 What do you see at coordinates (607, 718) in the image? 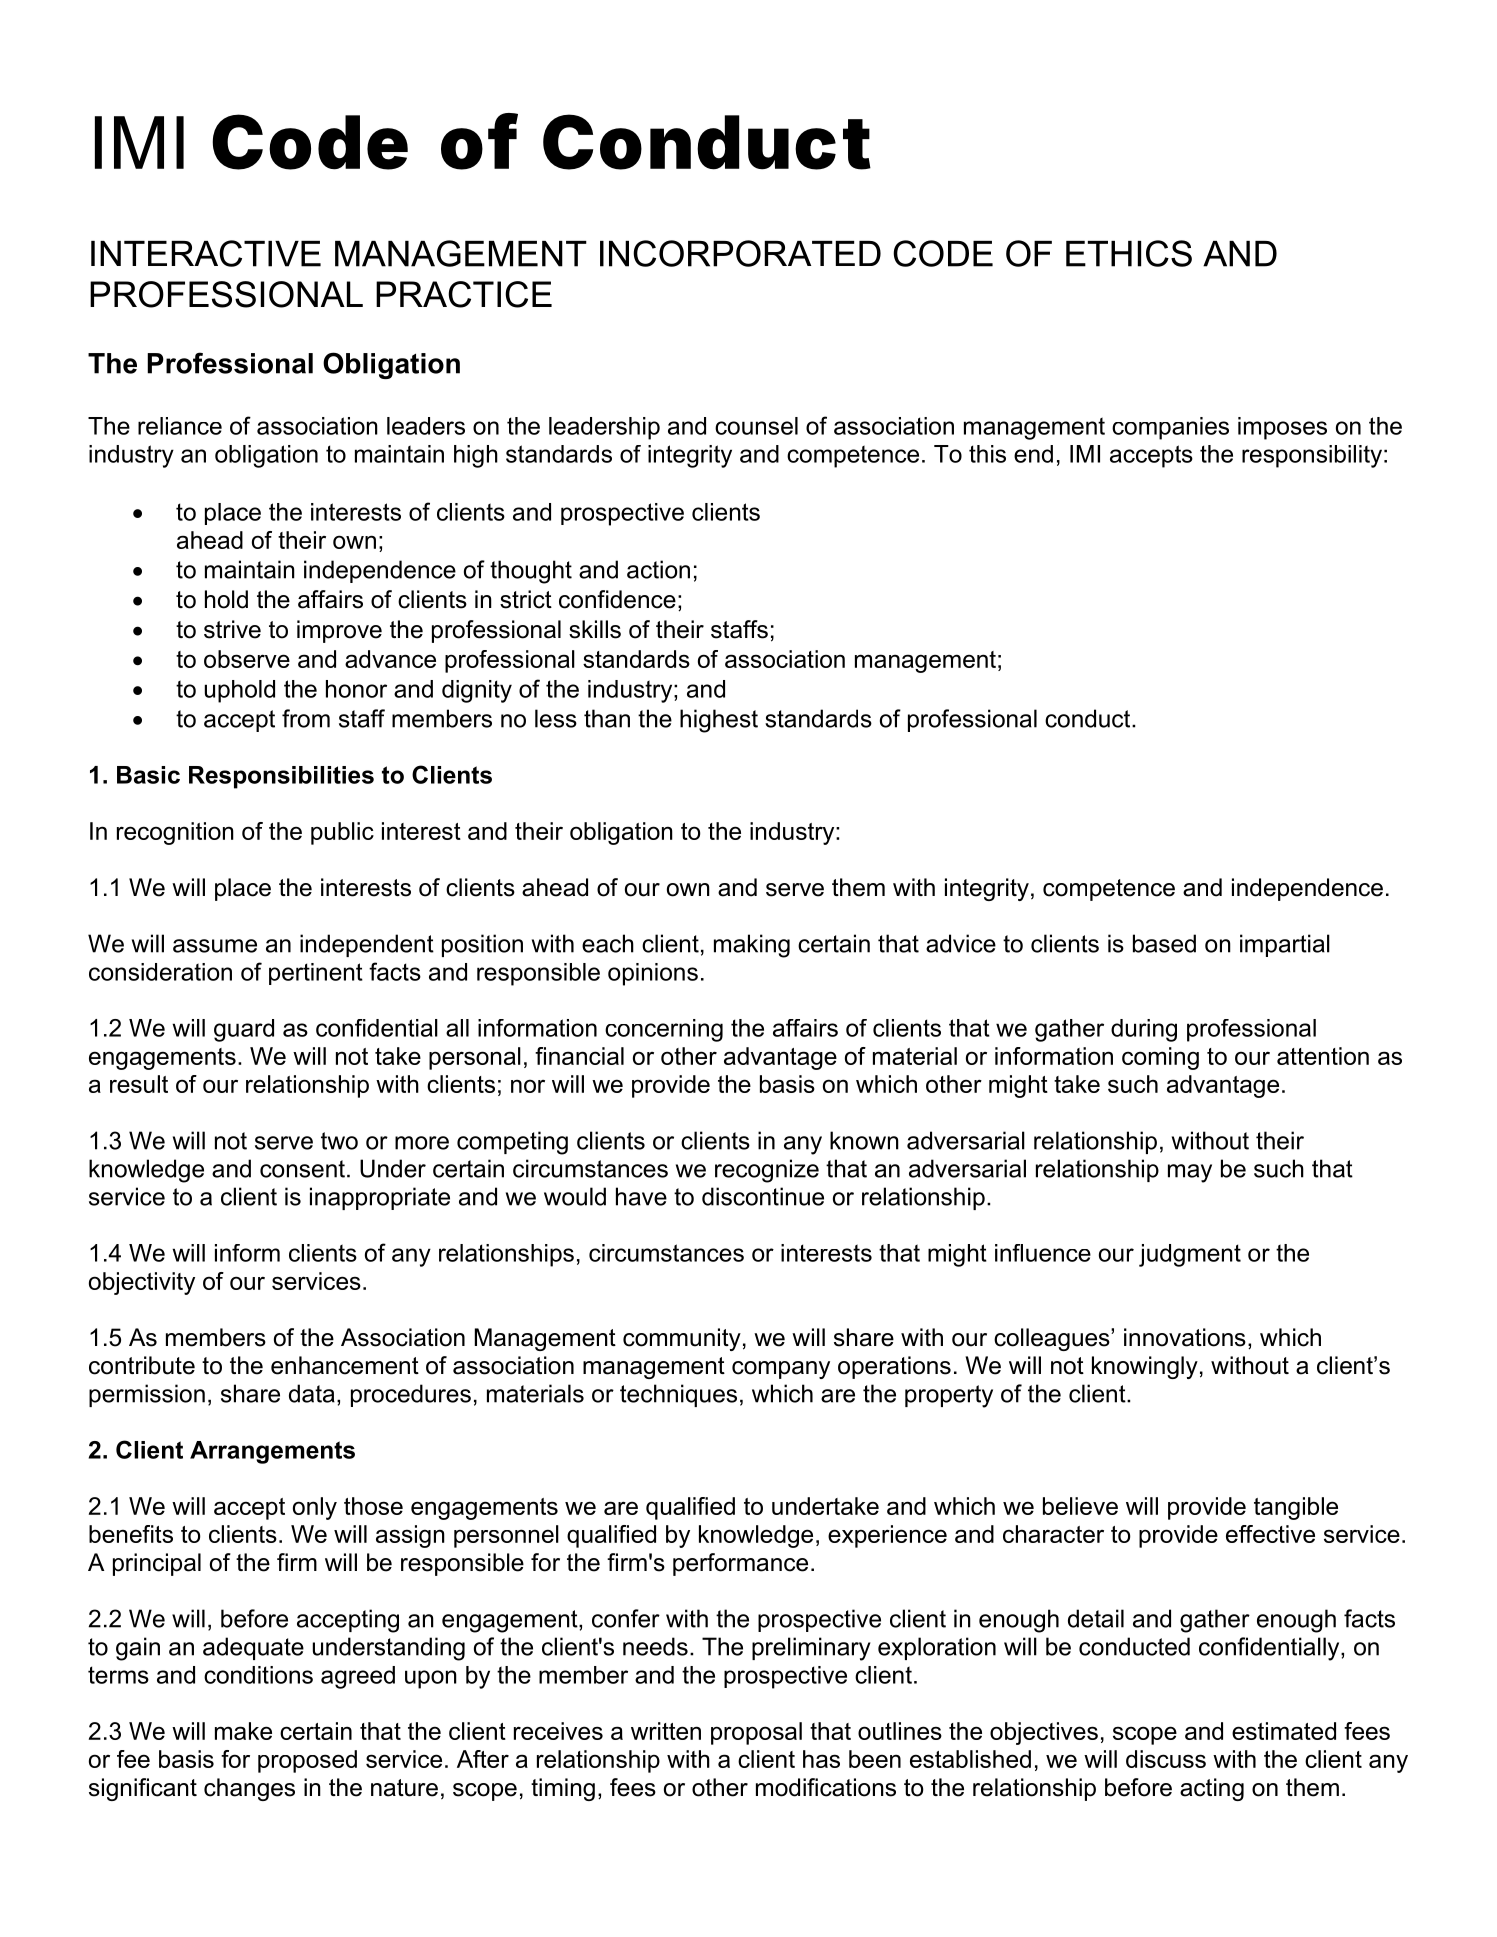
I see `than` at bounding box center [607, 718].
